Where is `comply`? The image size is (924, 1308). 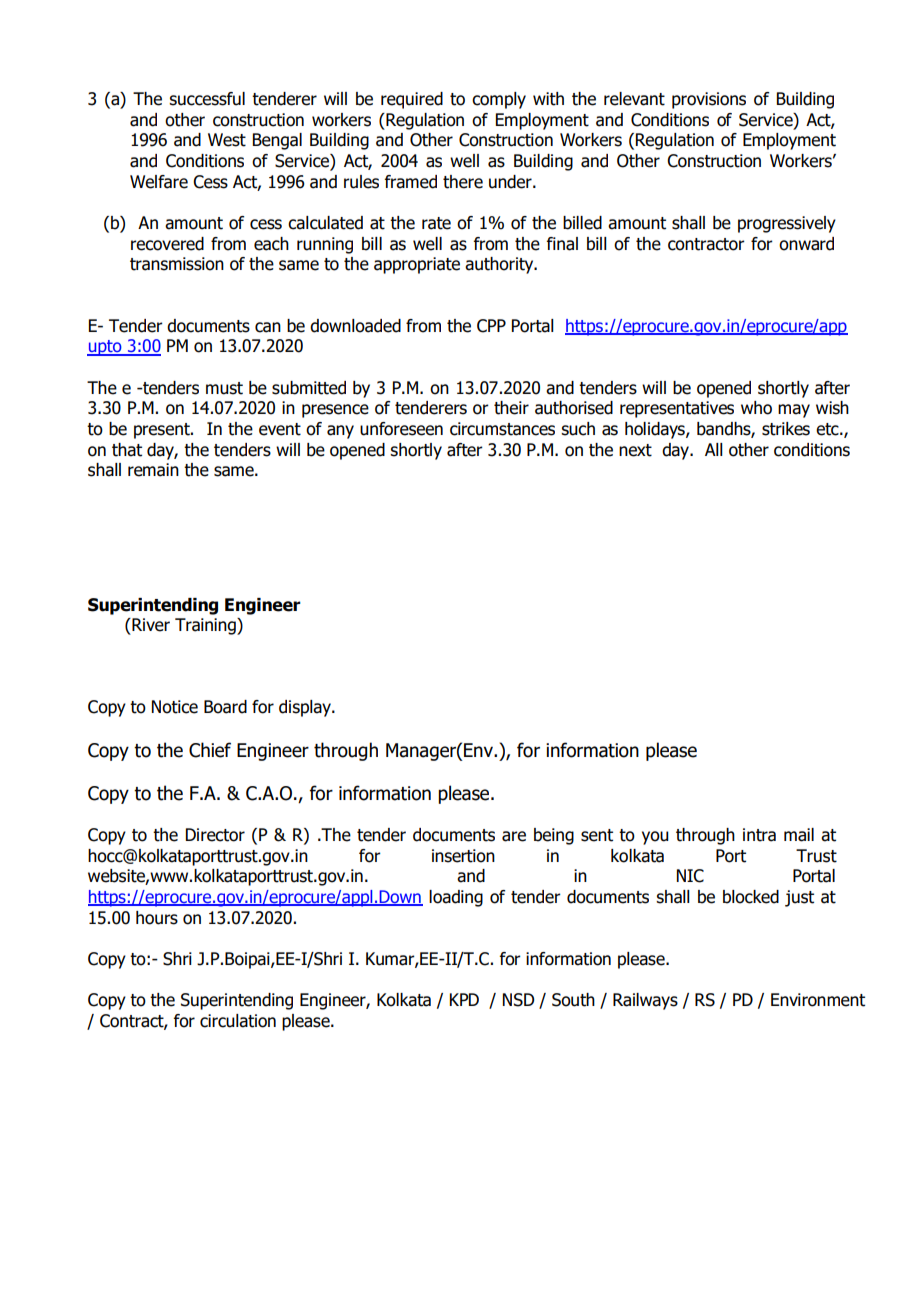
comply is located at coordinates (499, 100).
